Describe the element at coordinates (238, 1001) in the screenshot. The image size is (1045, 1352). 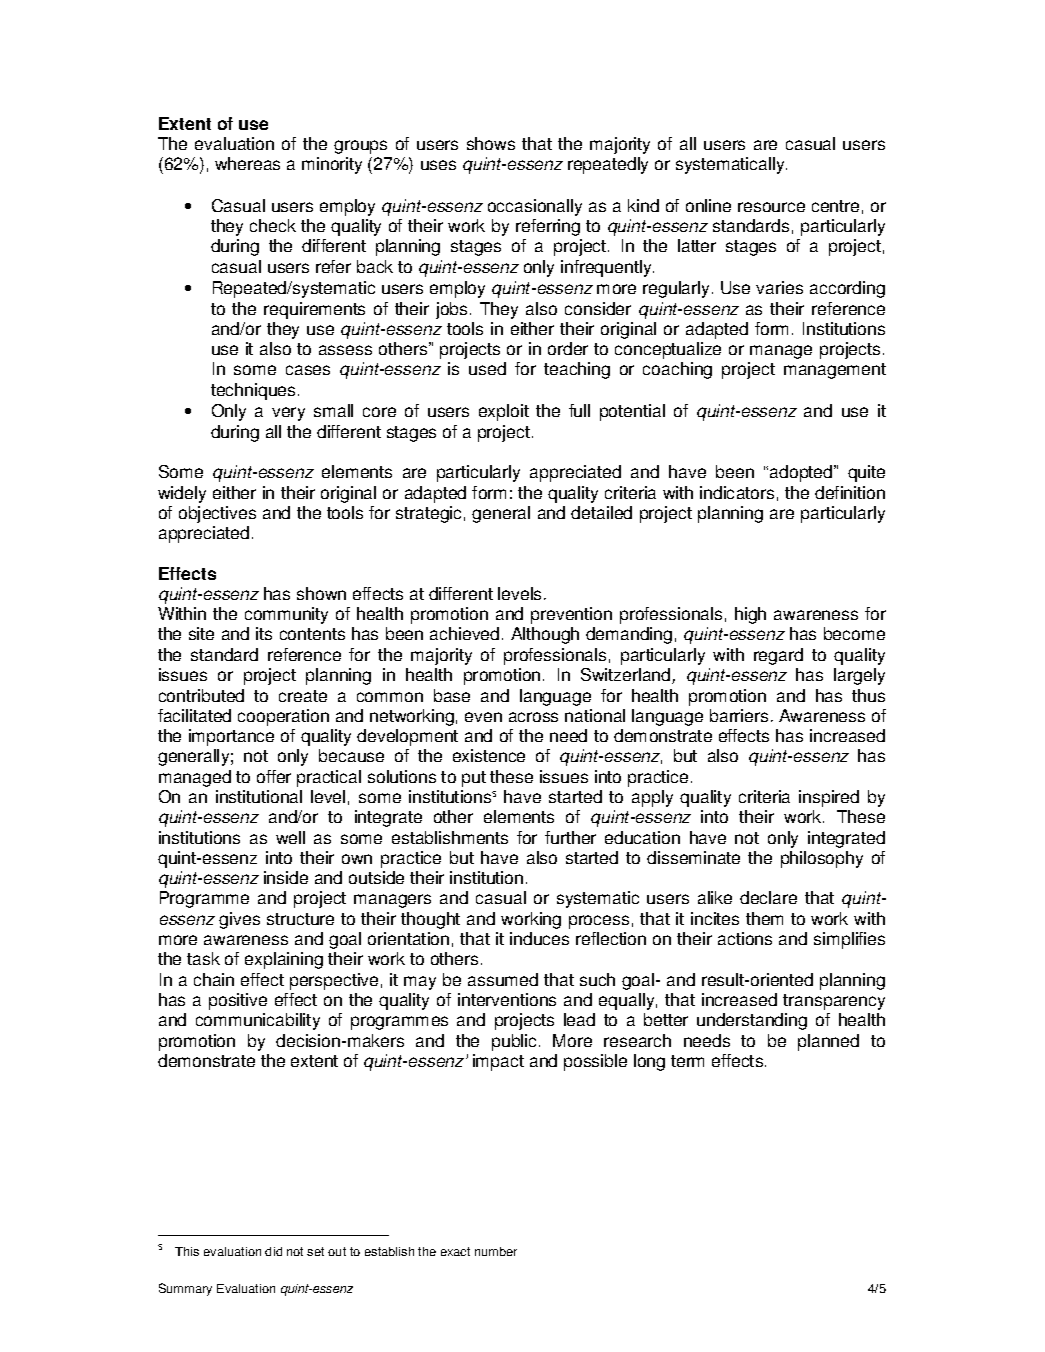
I see `positive` at that location.
